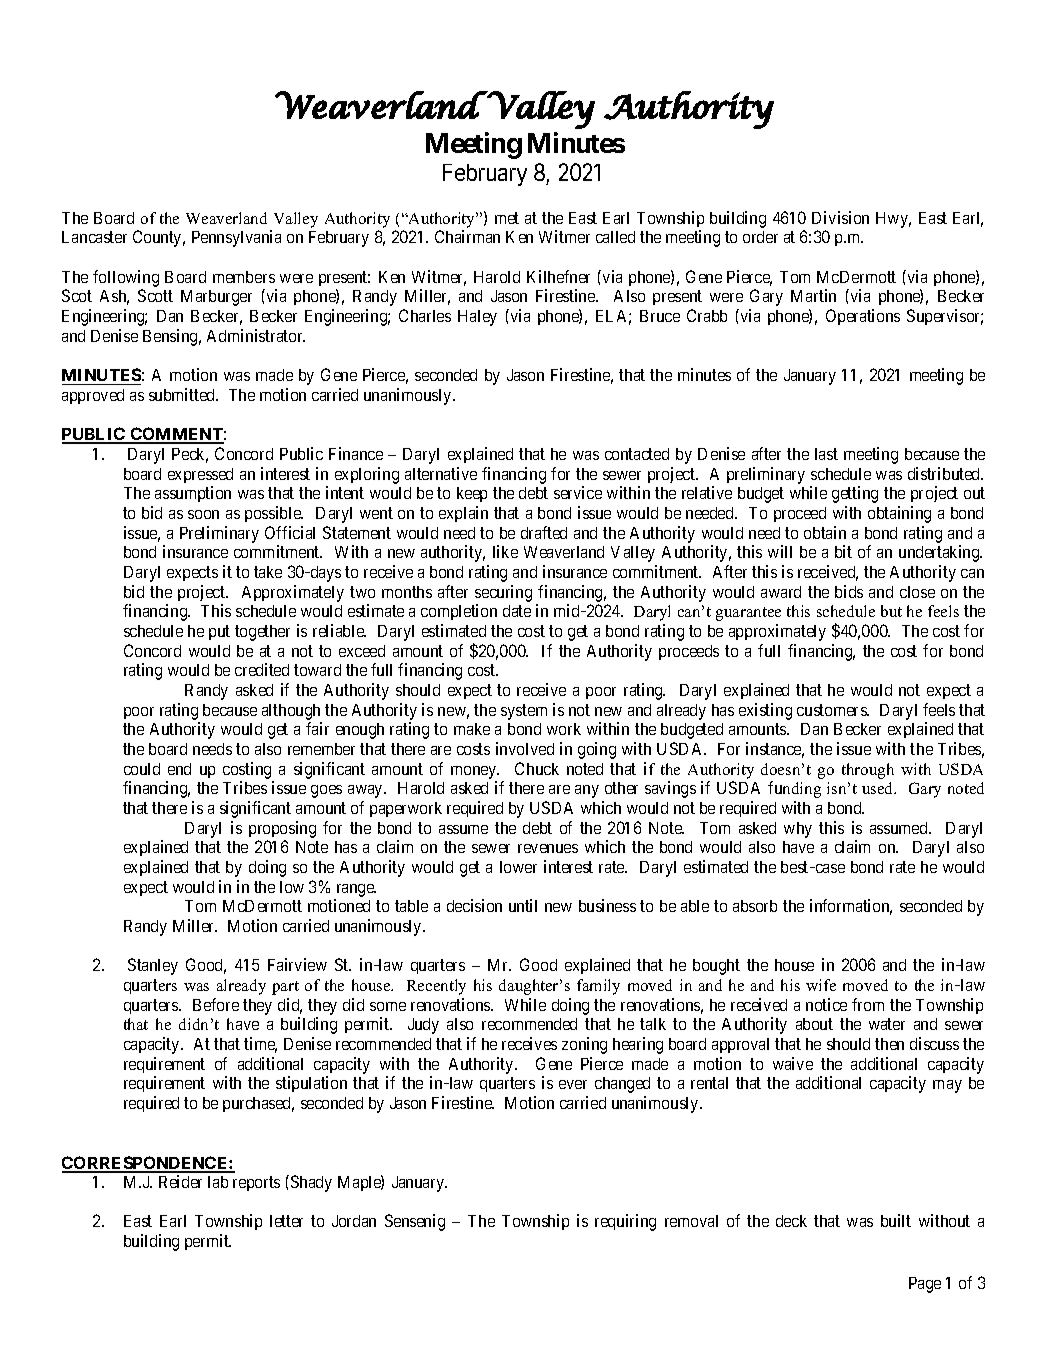  I want to click on Division, so click(840, 217).
